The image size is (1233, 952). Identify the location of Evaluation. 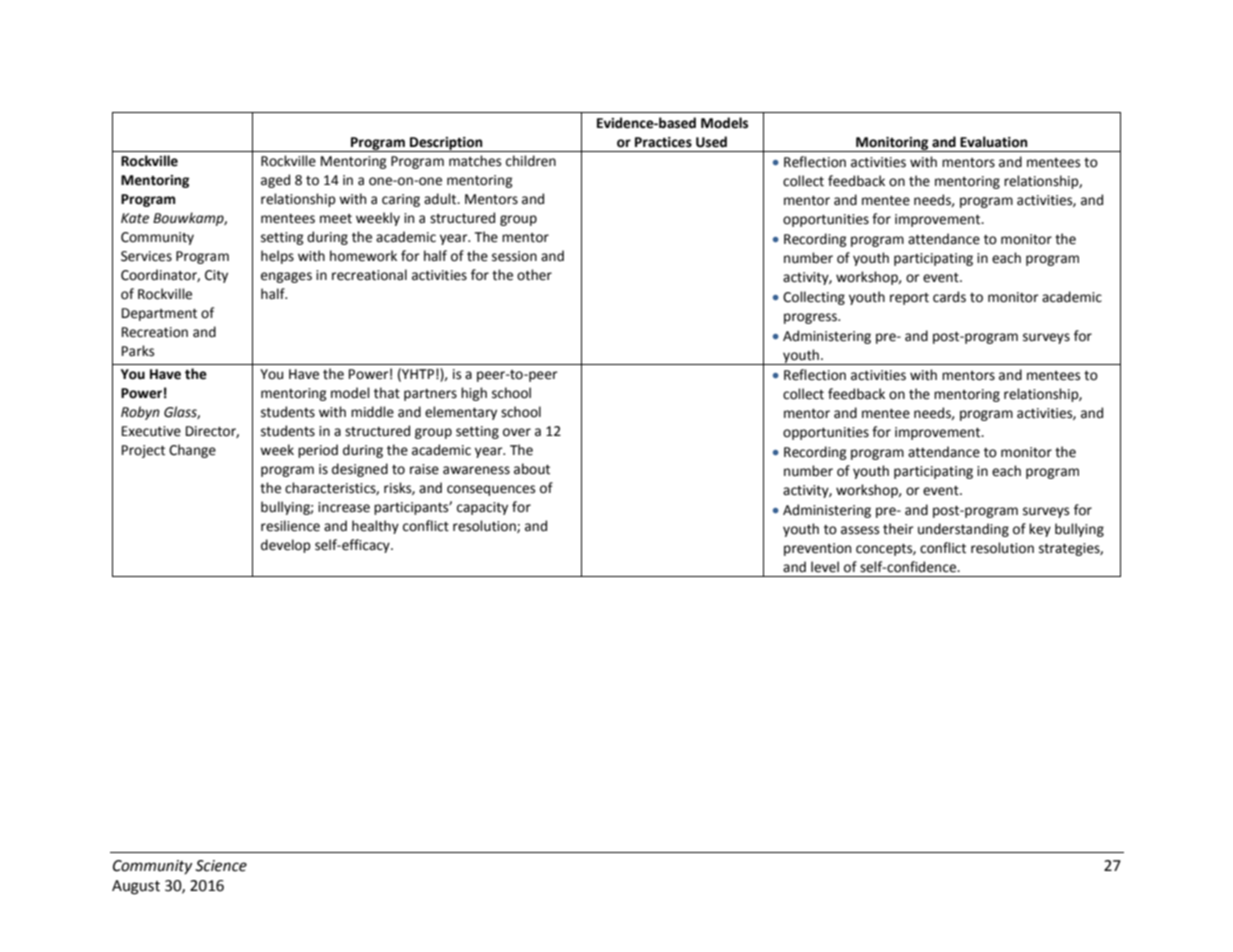
(994, 142).
